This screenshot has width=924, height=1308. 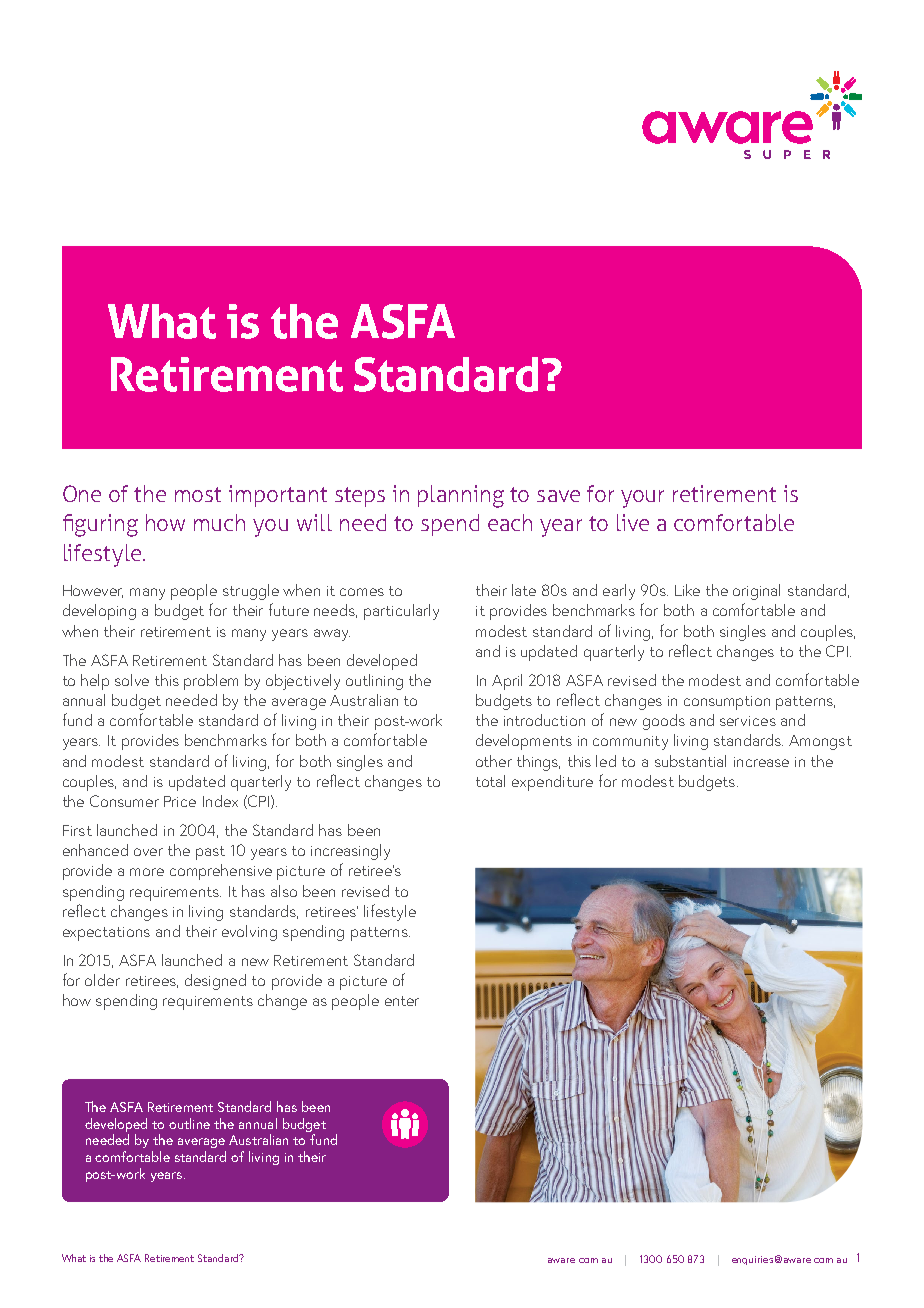 What do you see at coordinates (189, 1123) in the screenshot?
I see `outline` at bounding box center [189, 1123].
